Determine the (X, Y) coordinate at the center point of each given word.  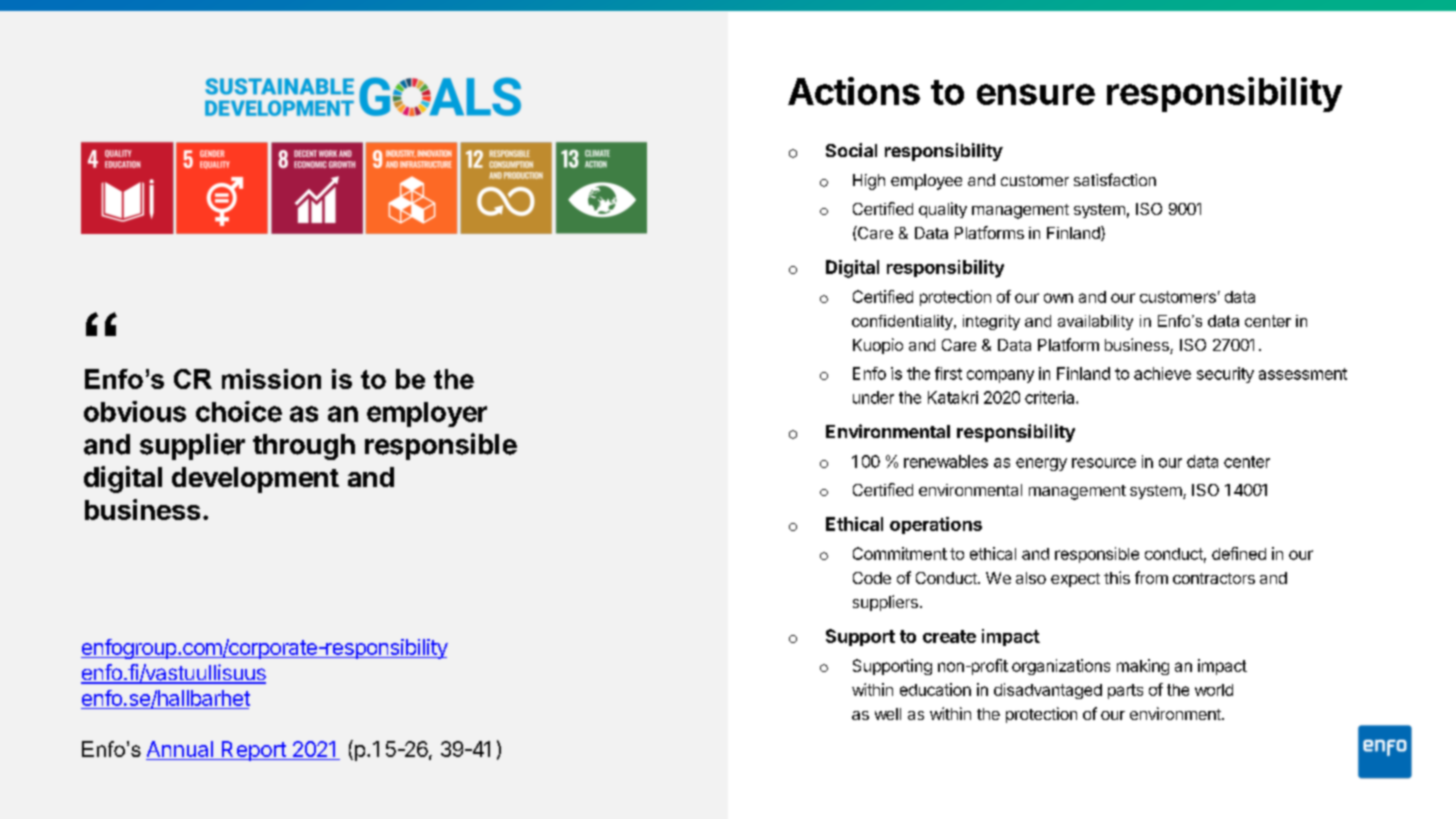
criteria (1051, 397)
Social (851, 150)
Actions (854, 91)
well (888, 714)
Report (253, 751)
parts (1125, 691)
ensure (1036, 94)
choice (239, 411)
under (873, 397)
